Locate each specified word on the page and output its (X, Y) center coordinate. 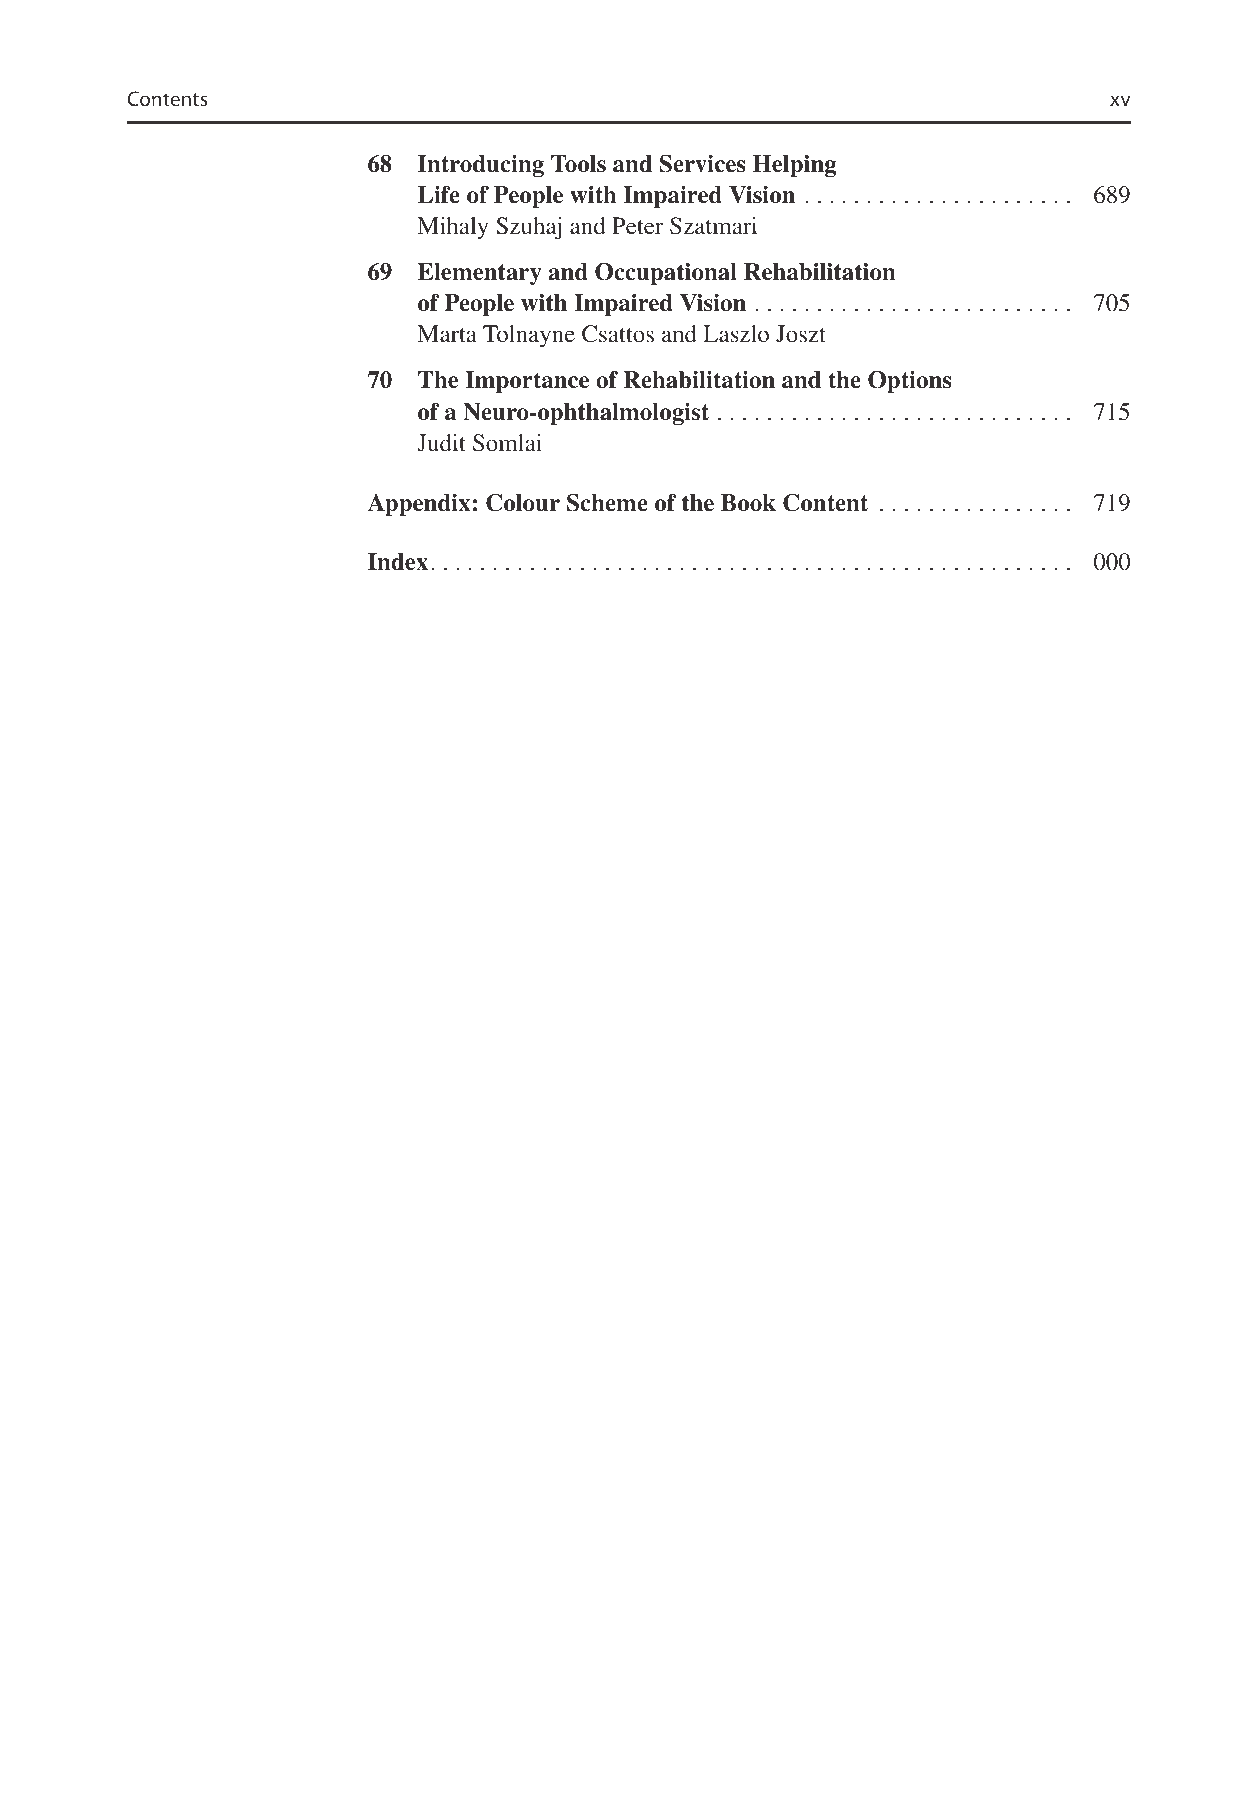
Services (702, 164)
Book (748, 503)
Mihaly (452, 228)
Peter (637, 225)
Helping (795, 166)
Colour (523, 503)
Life (439, 195)
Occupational (666, 274)
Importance (527, 382)
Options (909, 382)
